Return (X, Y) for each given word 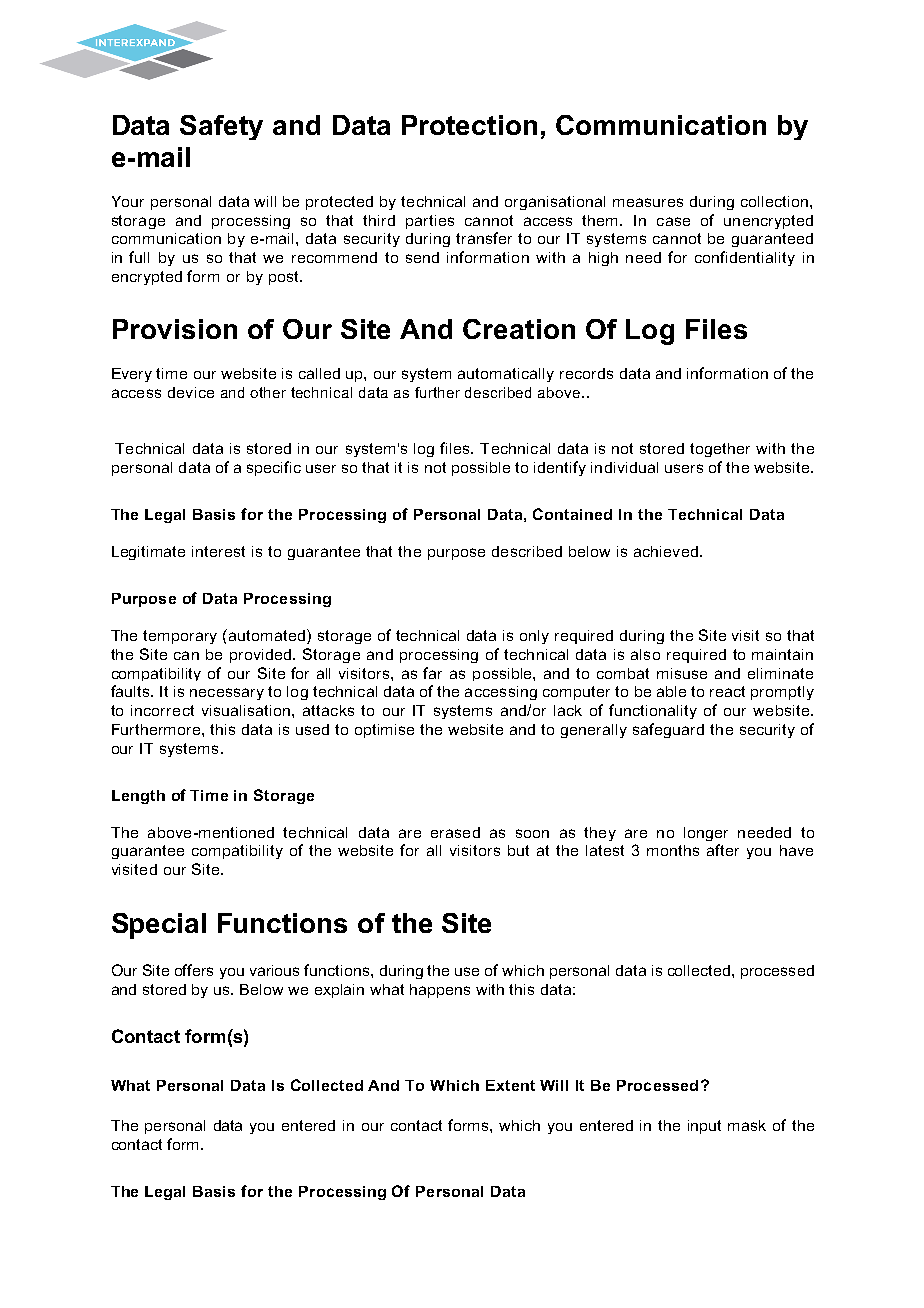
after (723, 850)
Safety (221, 127)
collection (776, 201)
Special (159, 926)
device (191, 392)
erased (455, 832)
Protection (469, 125)
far (432, 673)
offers (194, 970)
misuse (682, 673)
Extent (510, 1085)
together (720, 450)
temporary (180, 637)
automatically (506, 375)
